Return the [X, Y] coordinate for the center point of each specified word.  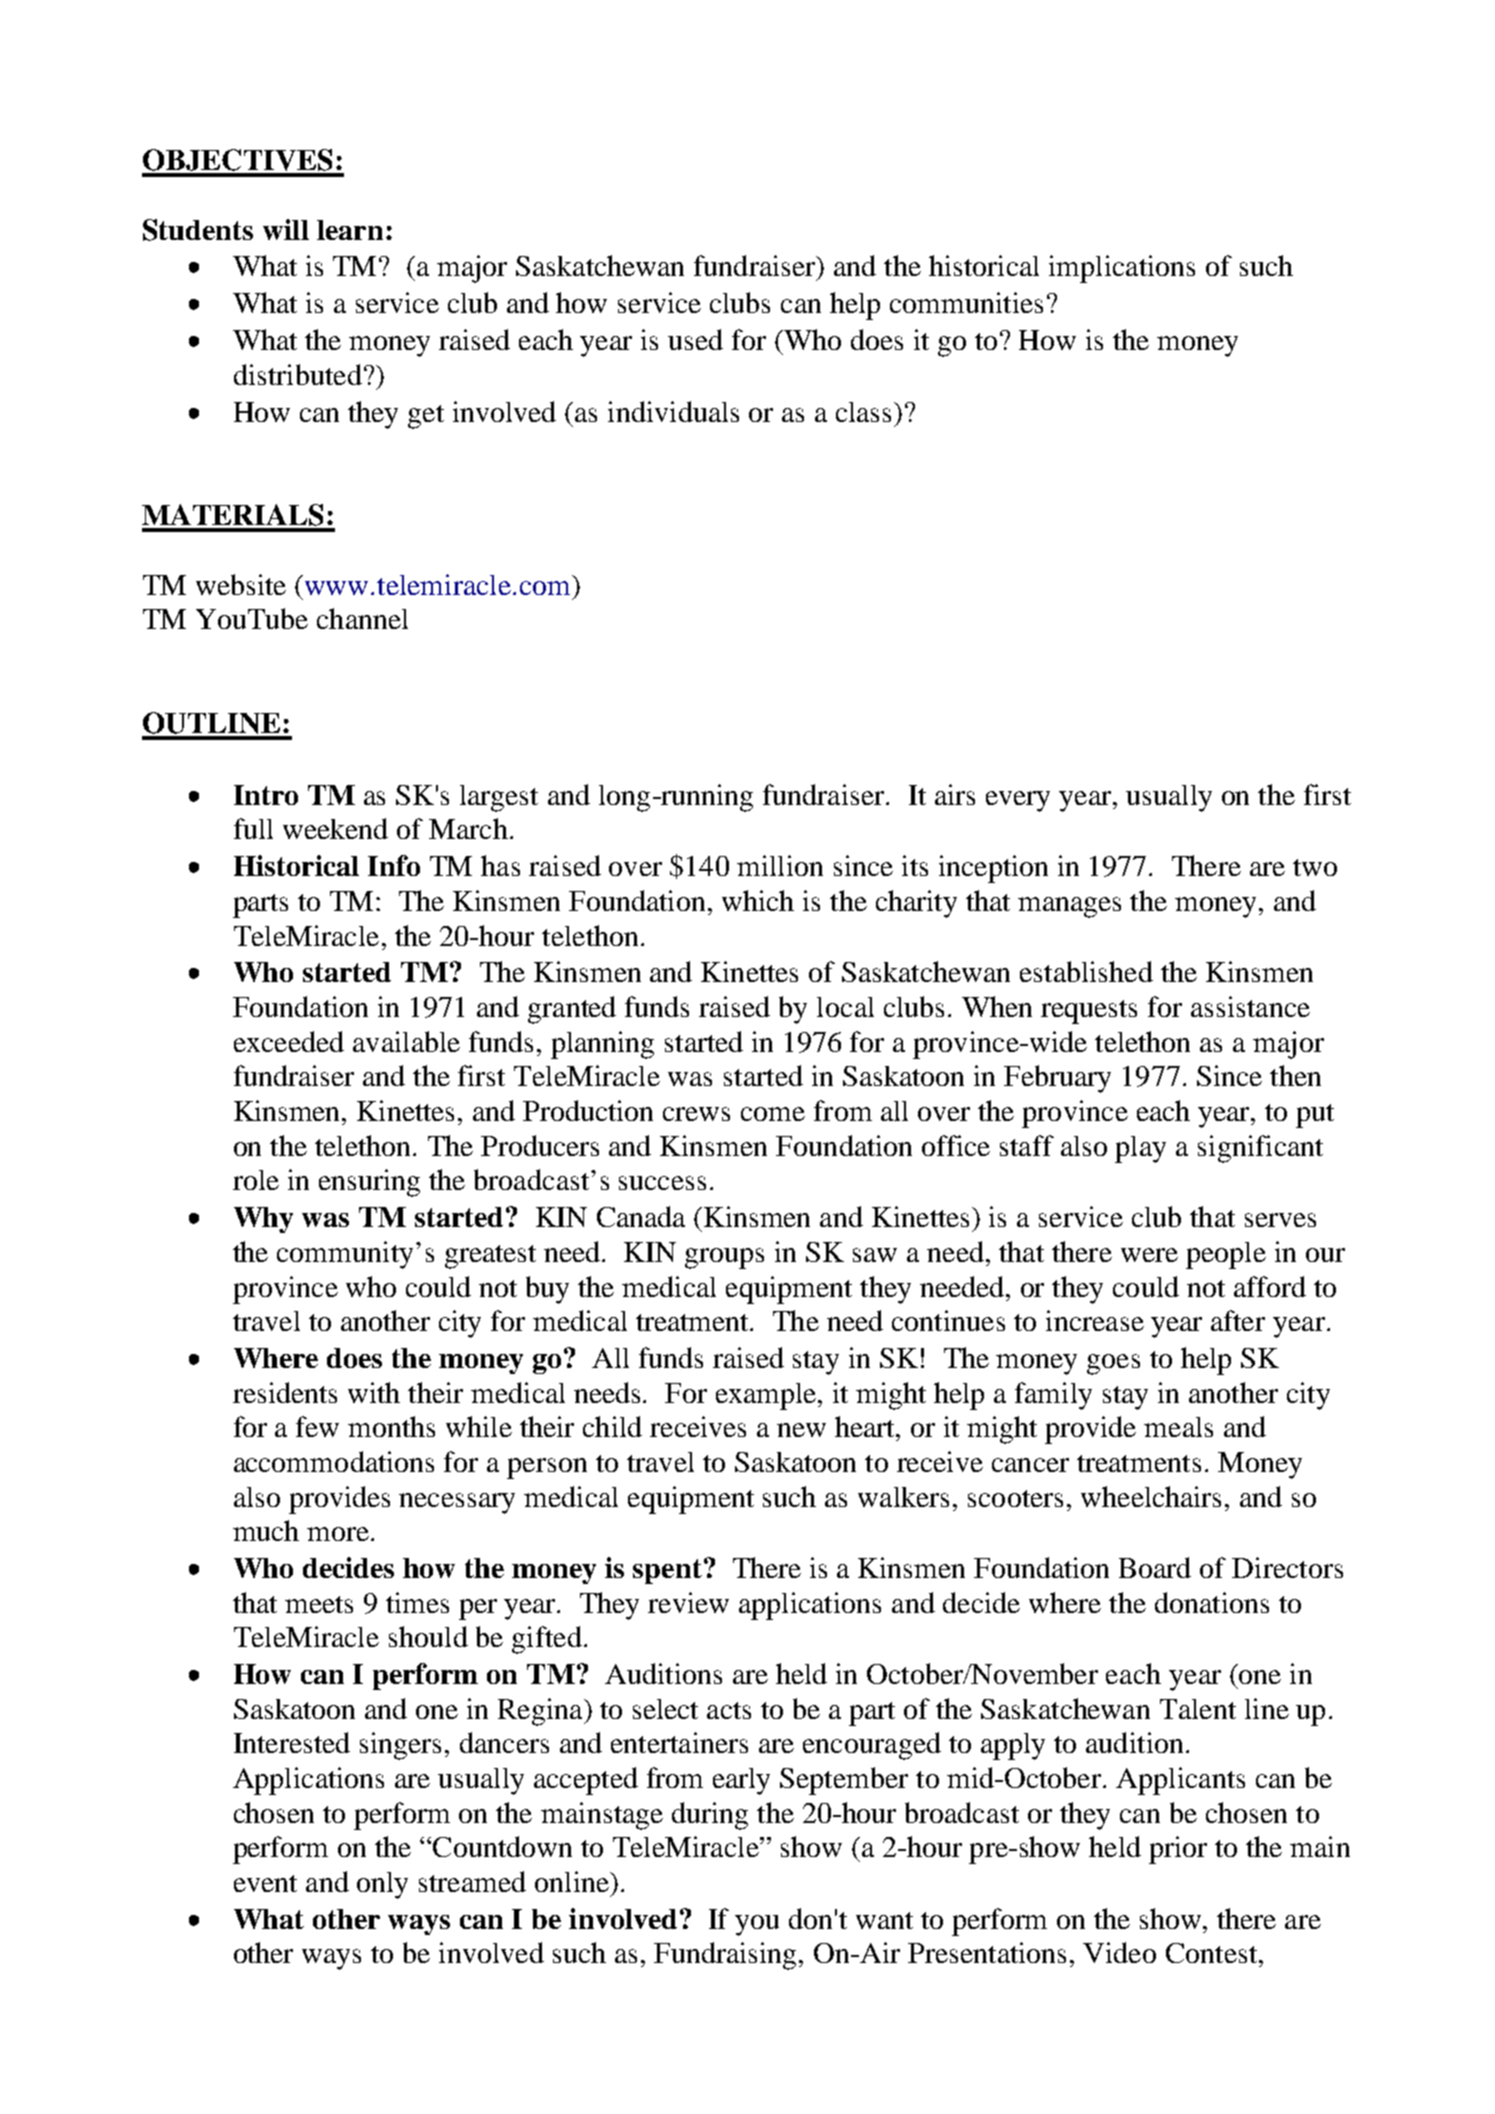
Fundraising [727, 1956]
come [773, 1114]
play [1140, 1149]
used [695, 339]
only [382, 1885]
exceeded [289, 1041]
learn [350, 230]
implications [1122, 269]
